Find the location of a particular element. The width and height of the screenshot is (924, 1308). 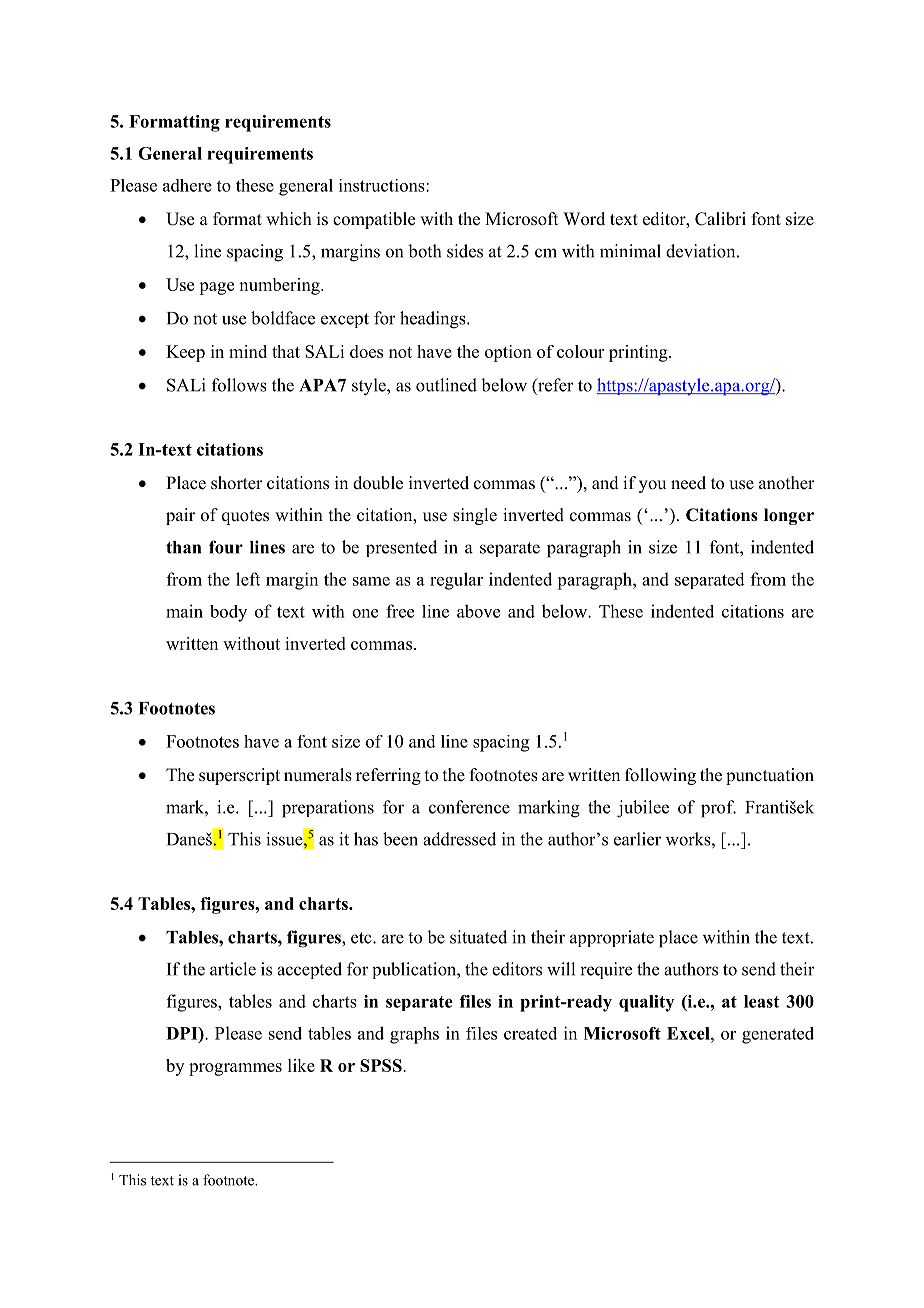

sides is located at coordinates (465, 251).
